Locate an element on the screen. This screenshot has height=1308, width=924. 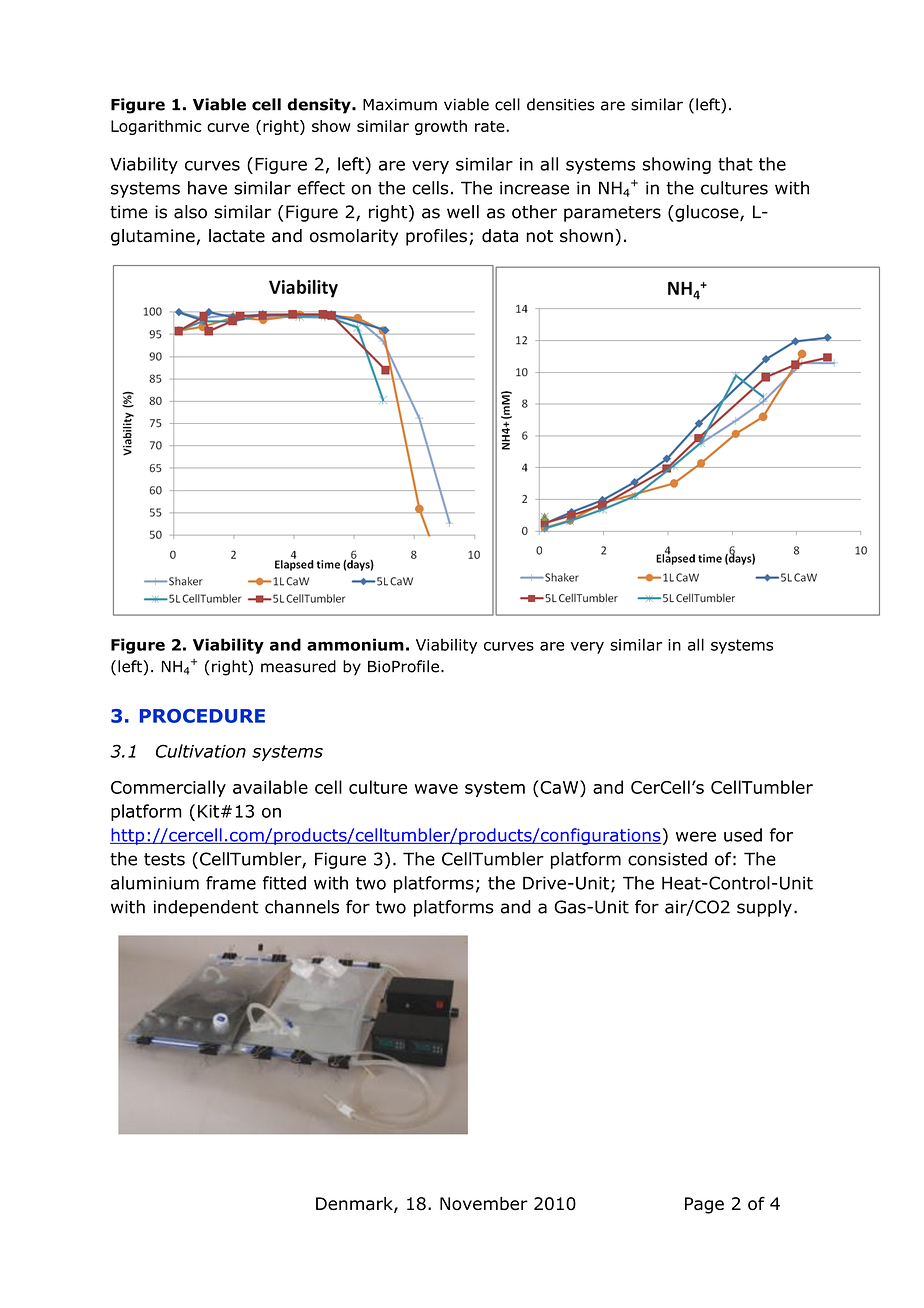
Page is located at coordinates (704, 1205).
